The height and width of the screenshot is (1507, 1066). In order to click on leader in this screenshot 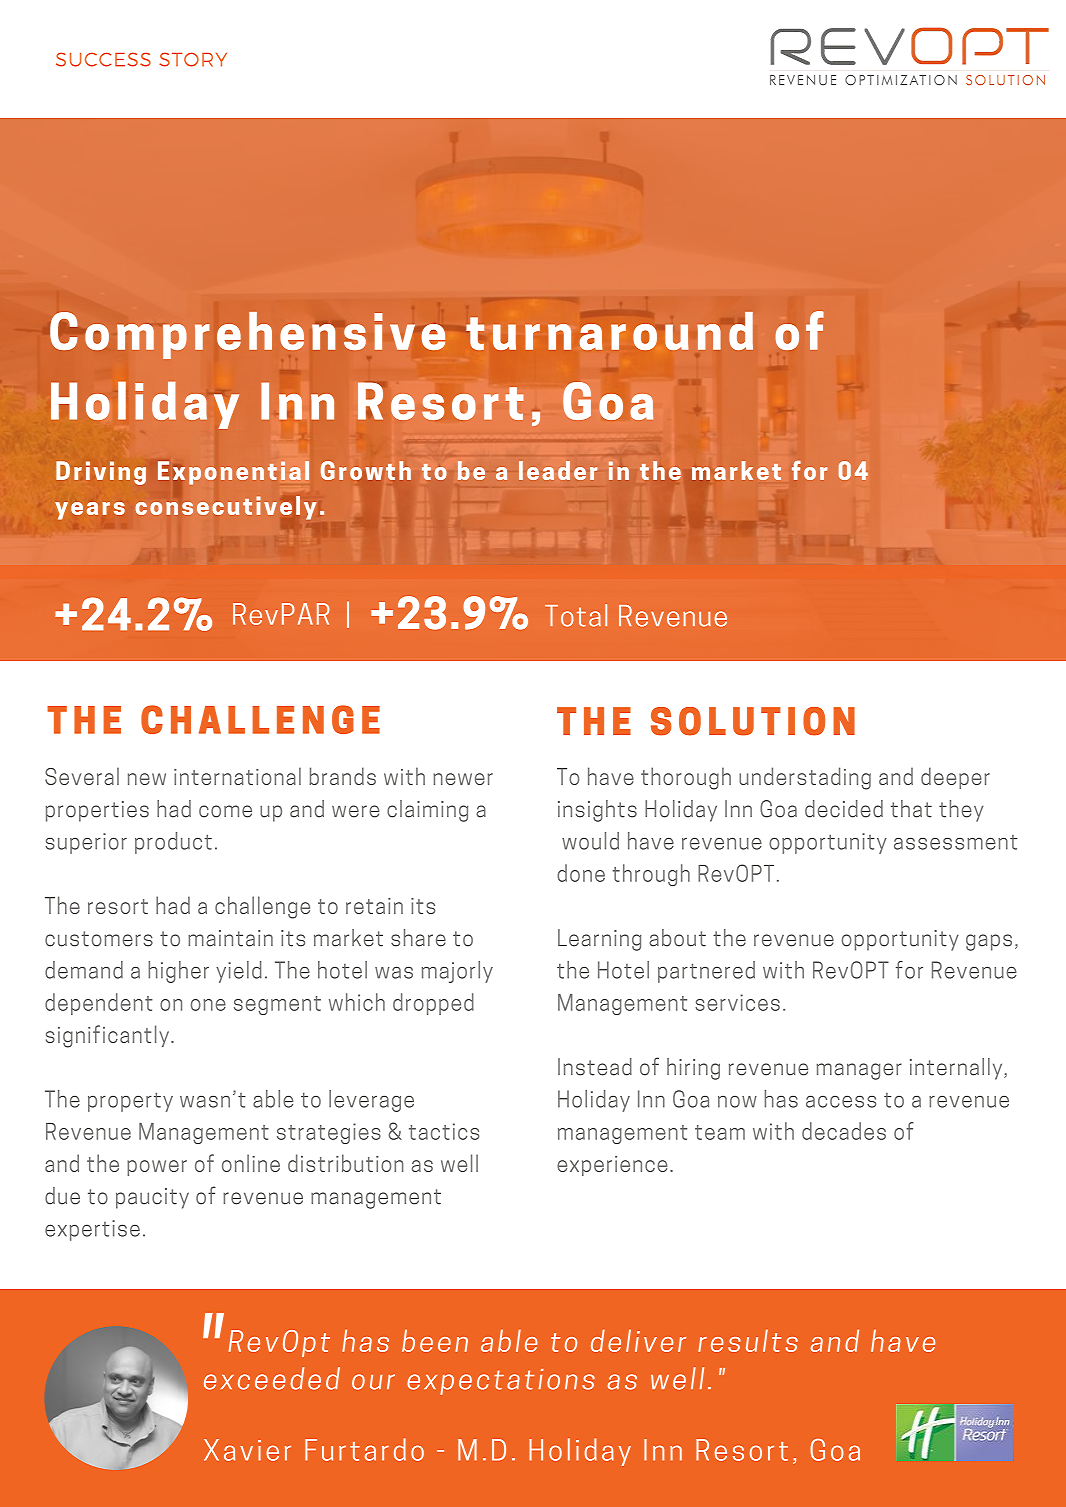, I will do `click(558, 470)`.
